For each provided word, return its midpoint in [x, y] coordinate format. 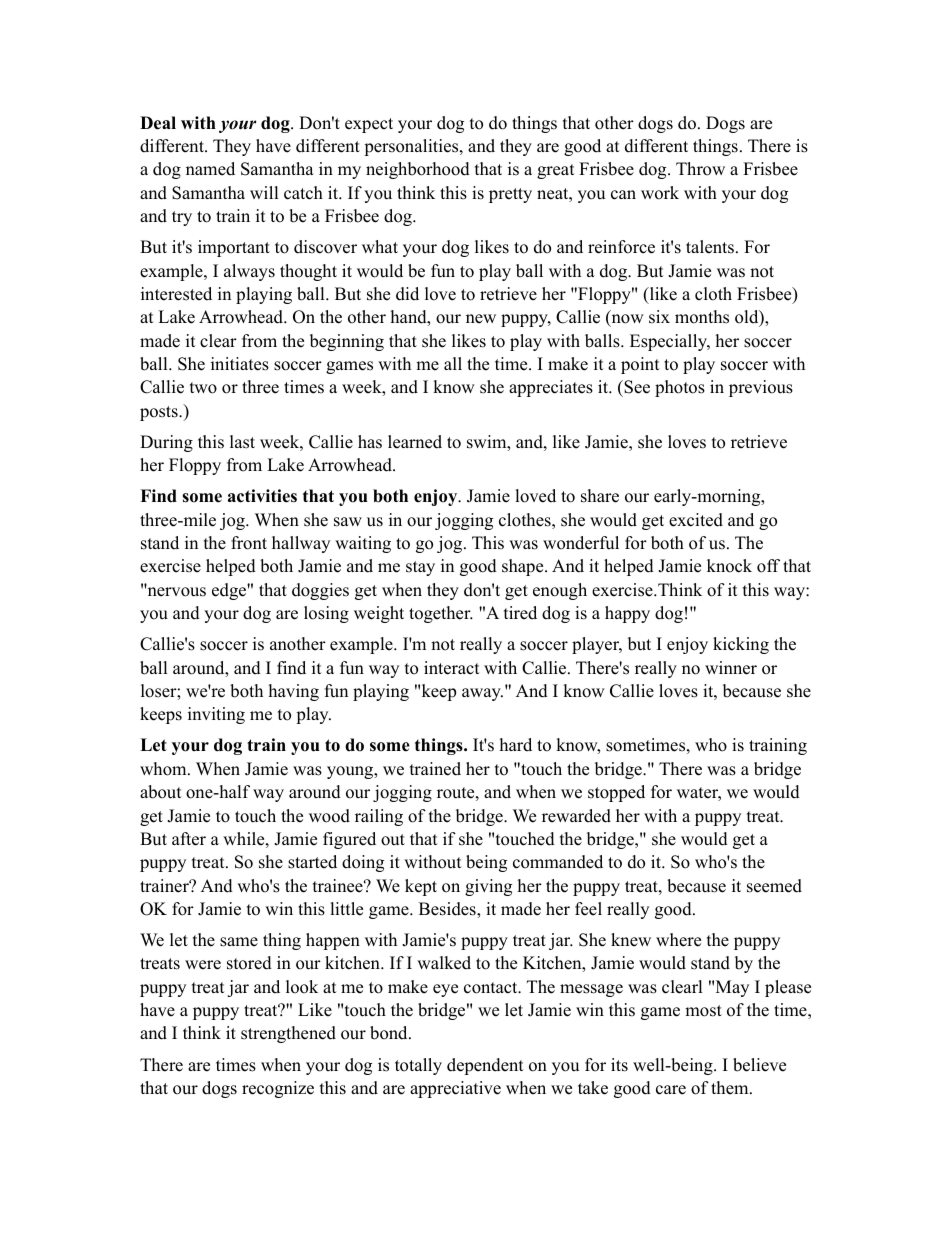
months [702, 317]
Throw [700, 169]
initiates [240, 364]
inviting [216, 715]
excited [696, 520]
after [189, 839]
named [210, 169]
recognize [278, 1089]
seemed [774, 886]
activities [262, 496]
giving [488, 887]
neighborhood [418, 170]
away [482, 694]
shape [524, 567]
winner [731, 668]
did [407, 294]
